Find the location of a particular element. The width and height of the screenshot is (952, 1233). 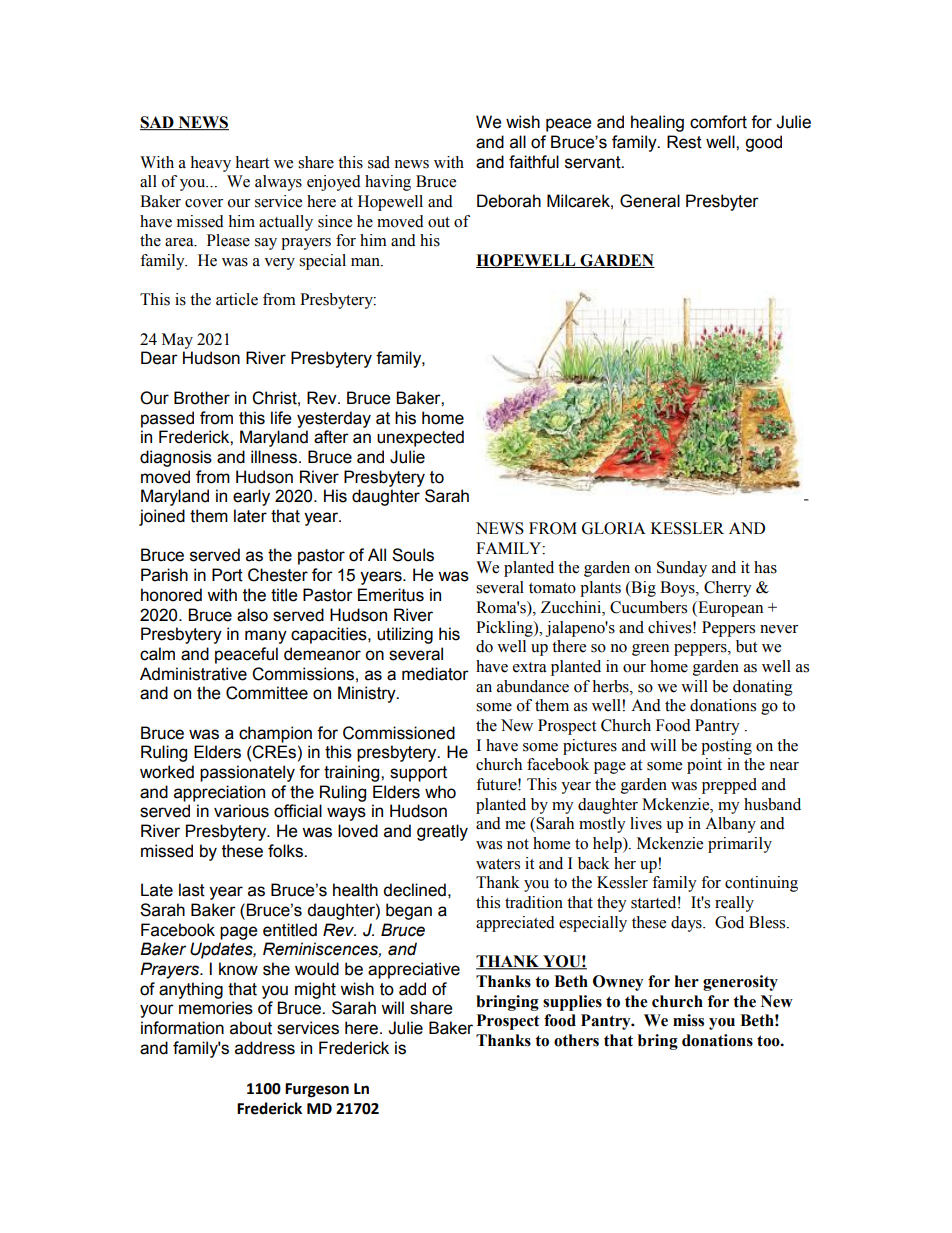

Pickling is located at coordinates (505, 629).
